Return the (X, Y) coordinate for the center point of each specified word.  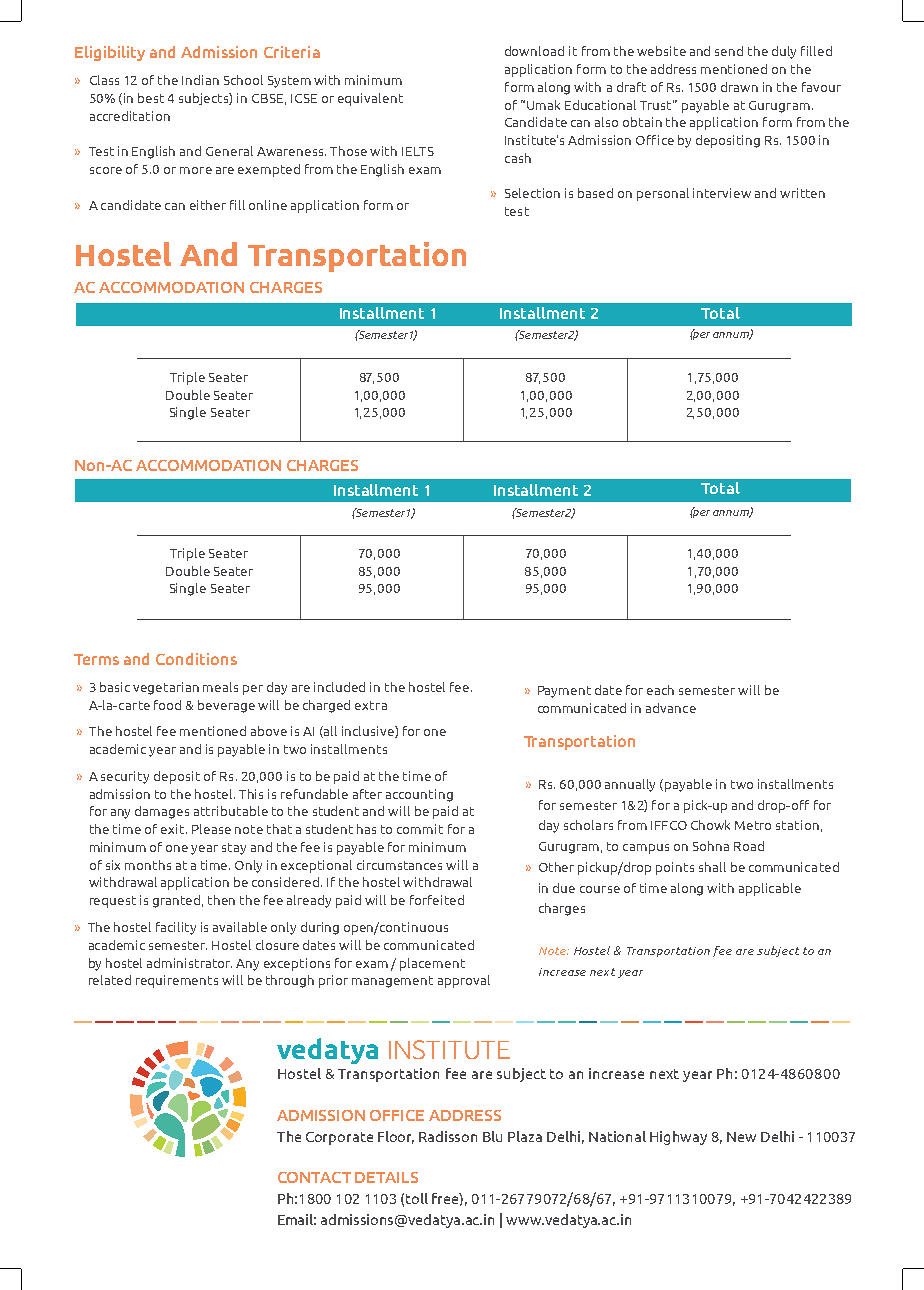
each (660, 690)
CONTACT (314, 1177)
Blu (492, 1136)
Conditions (196, 659)
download (534, 51)
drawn (739, 87)
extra (371, 705)
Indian (200, 80)
